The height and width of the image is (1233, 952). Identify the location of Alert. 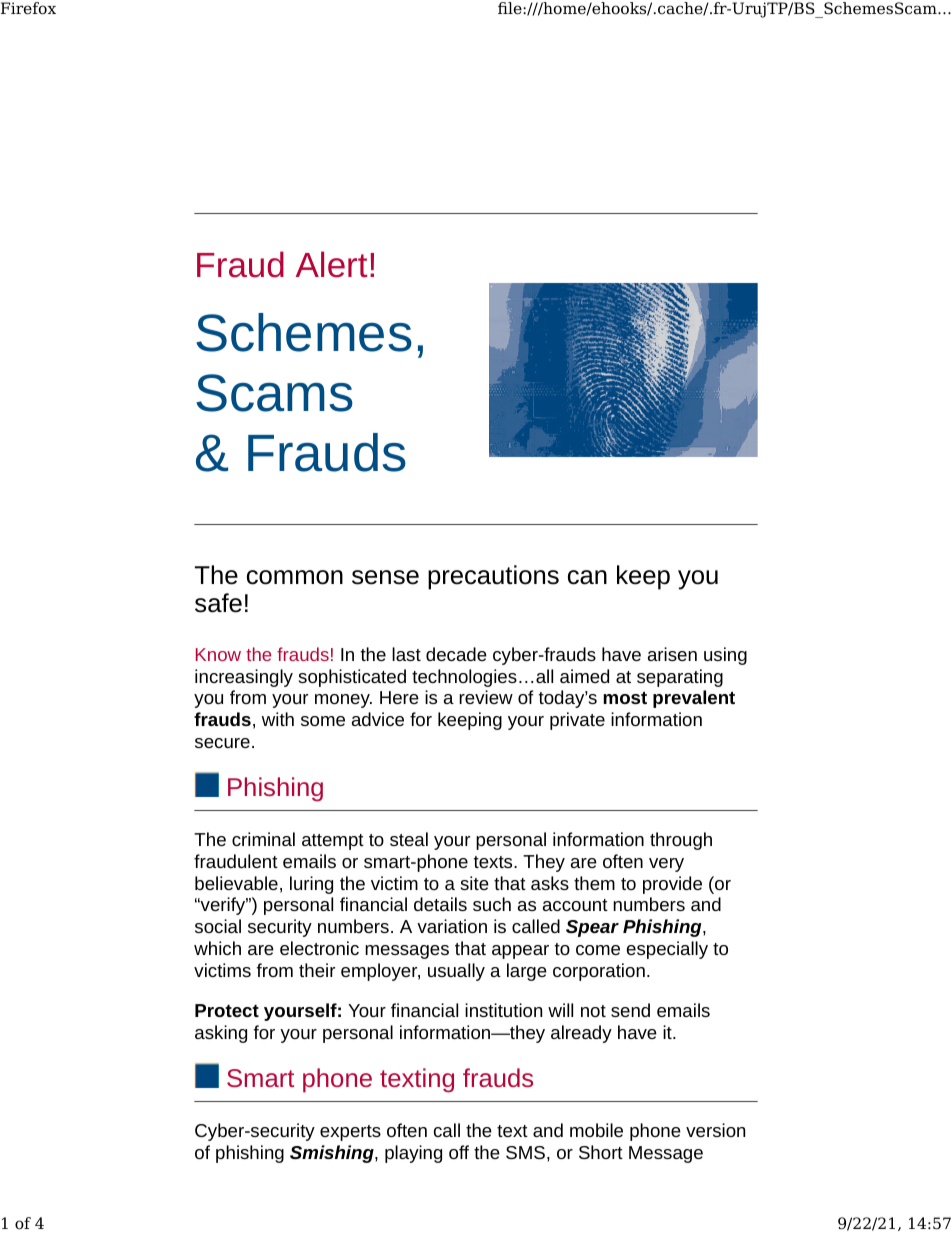
(331, 264).
